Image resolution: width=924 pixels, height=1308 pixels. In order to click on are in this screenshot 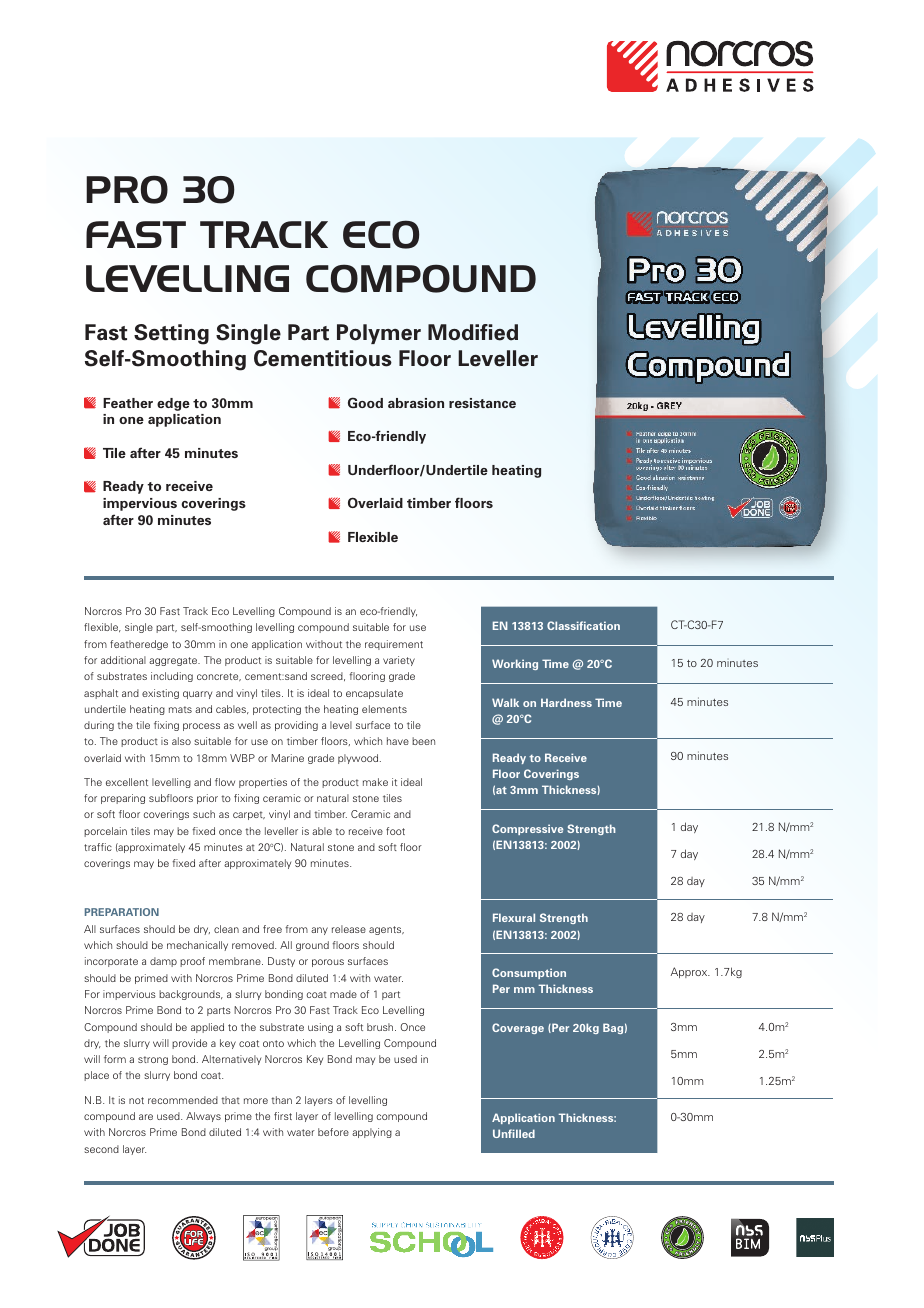, I will do `click(146, 1117)`.
